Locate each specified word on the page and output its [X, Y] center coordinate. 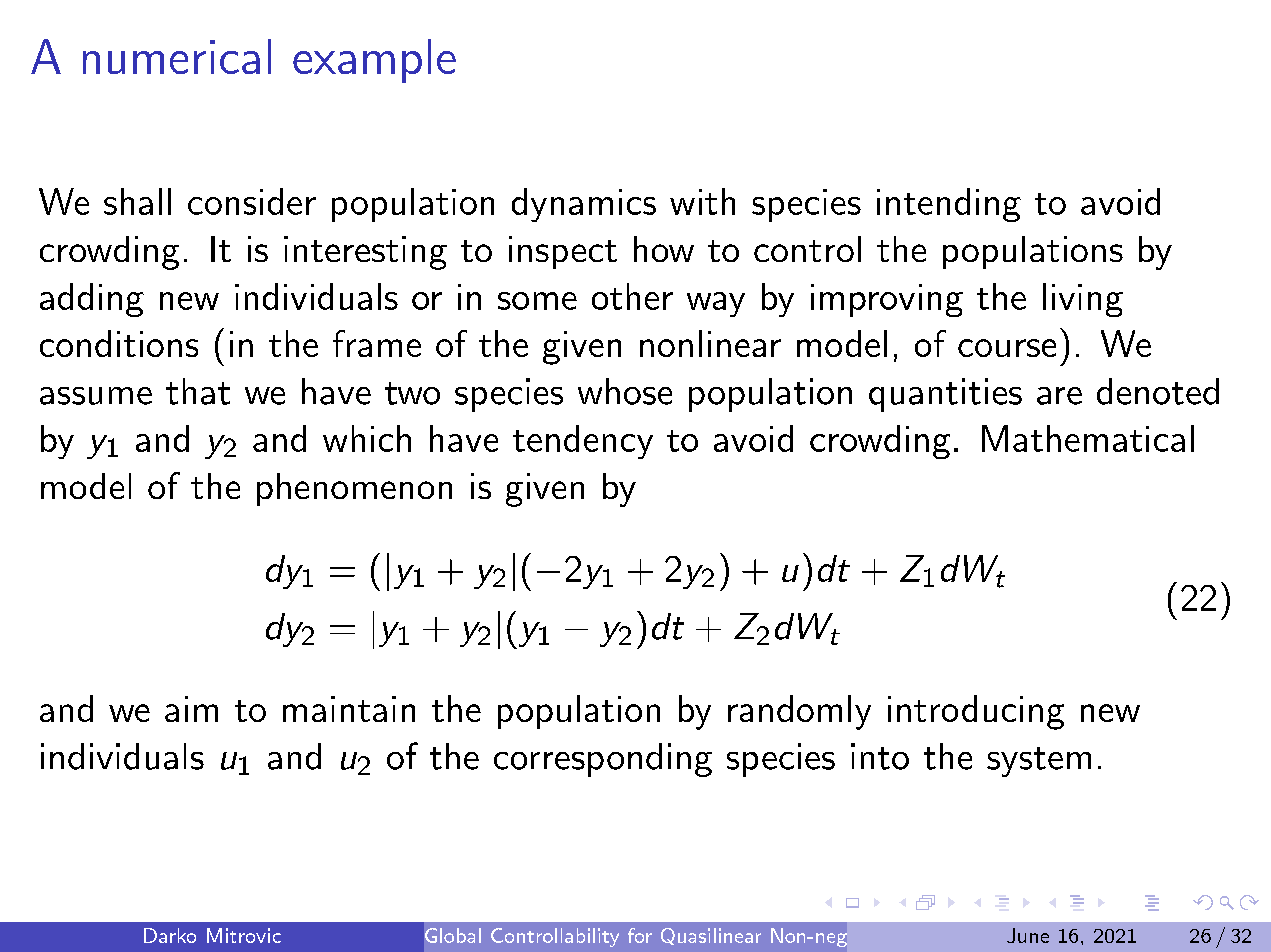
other [632, 296]
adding [92, 300]
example [374, 61]
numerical [177, 56]
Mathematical [1088, 438]
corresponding [603, 760]
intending [949, 205]
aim [191, 709]
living [1083, 300]
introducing [976, 712]
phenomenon [354, 489]
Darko [170, 935]
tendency [583, 442]
